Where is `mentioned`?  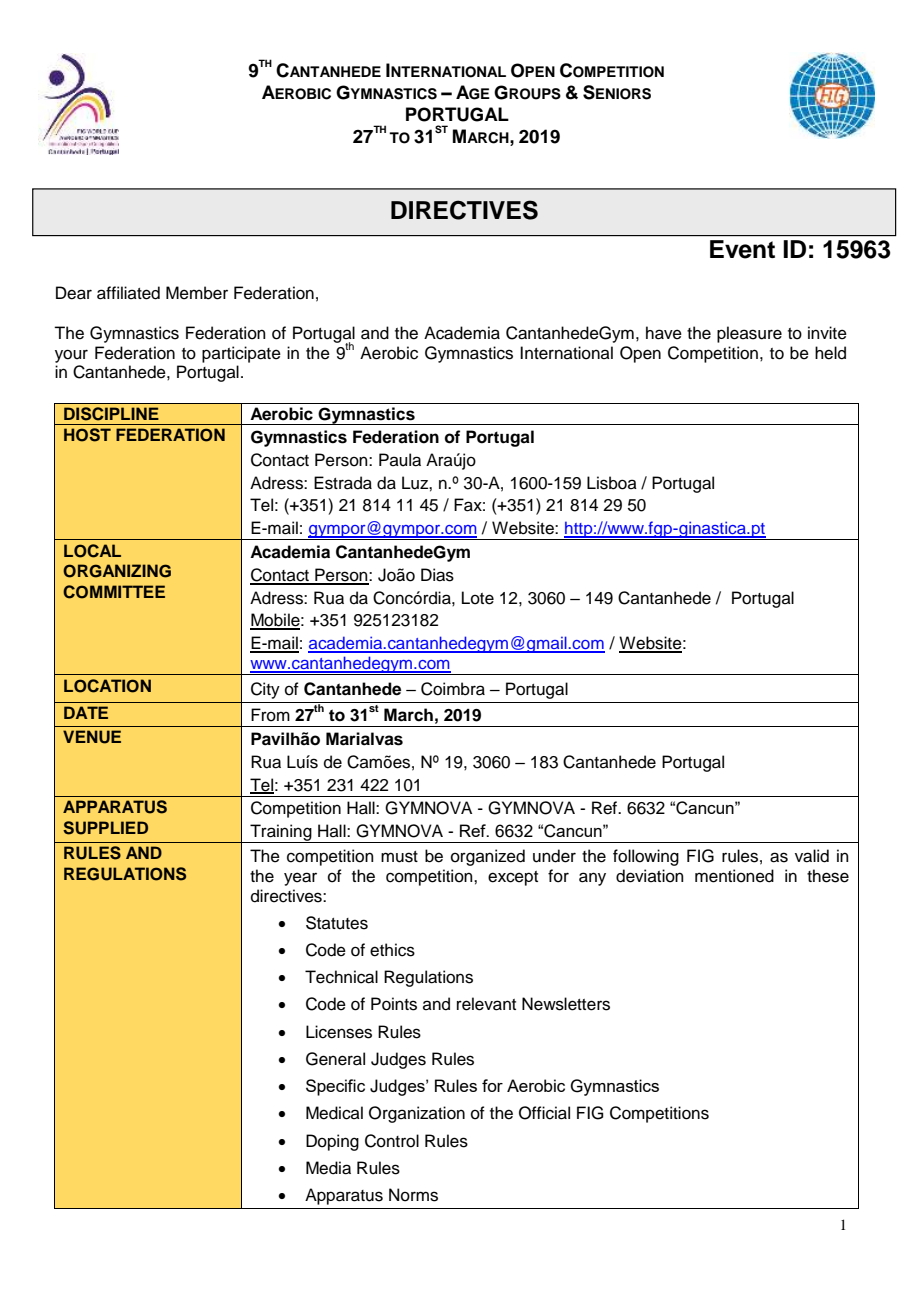
mentioned is located at coordinates (734, 876).
